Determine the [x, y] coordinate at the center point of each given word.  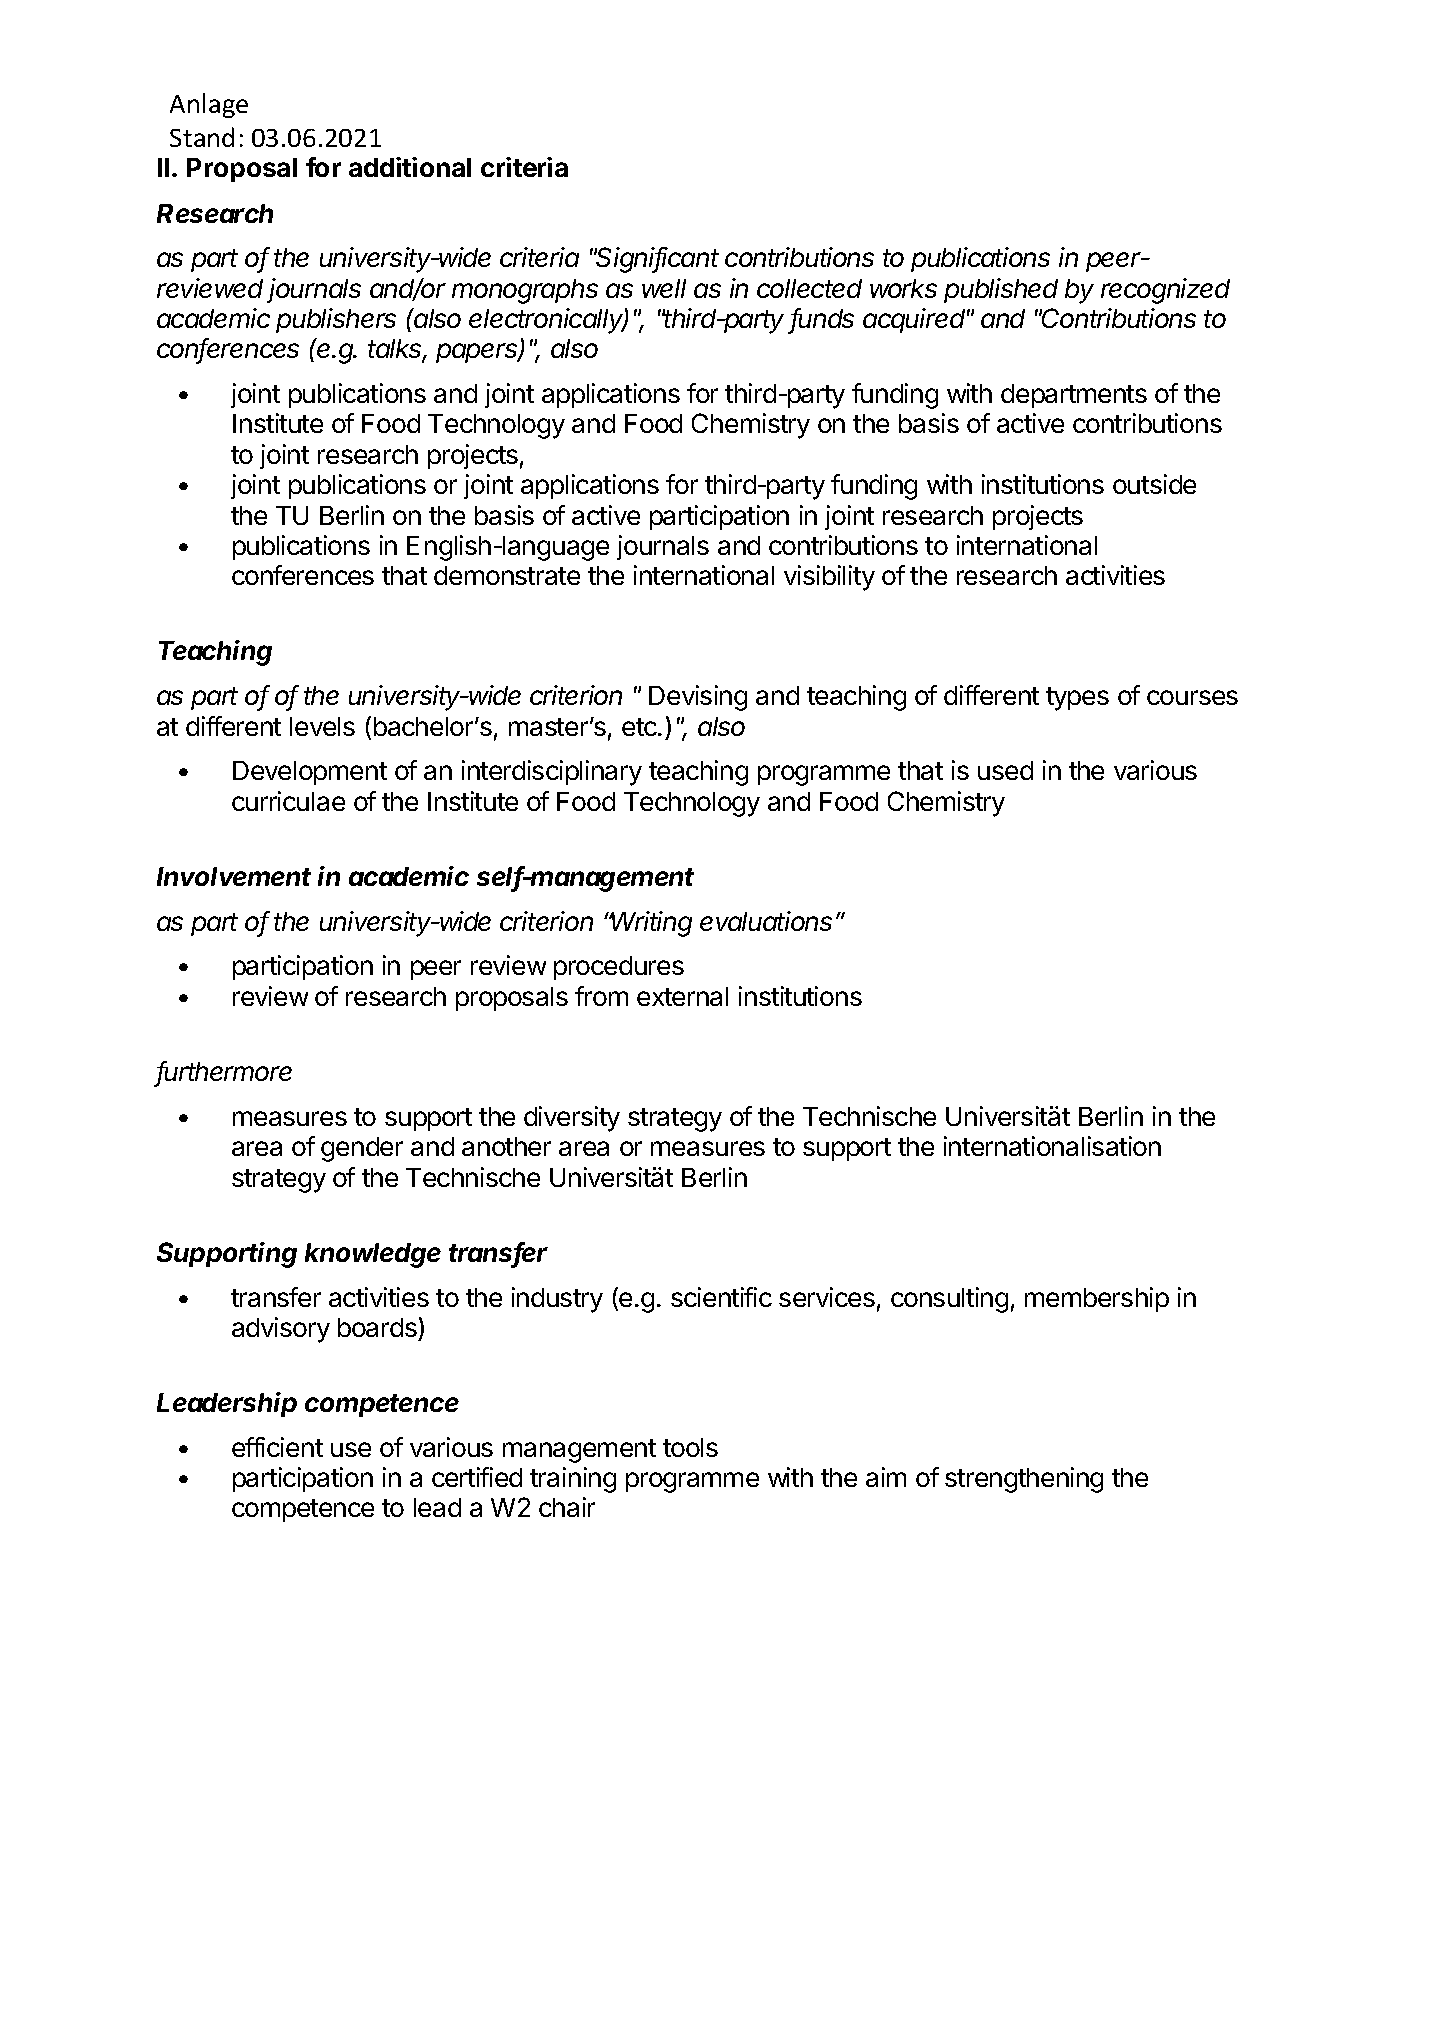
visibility [829, 578]
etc [640, 727]
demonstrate [507, 575]
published [1001, 290]
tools [690, 1447]
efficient [277, 1447]
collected [809, 288]
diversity [572, 1119]
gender [362, 1149]
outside [1154, 484]
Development [310, 773]
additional [410, 167]
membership [1097, 1299]
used [1005, 770]
